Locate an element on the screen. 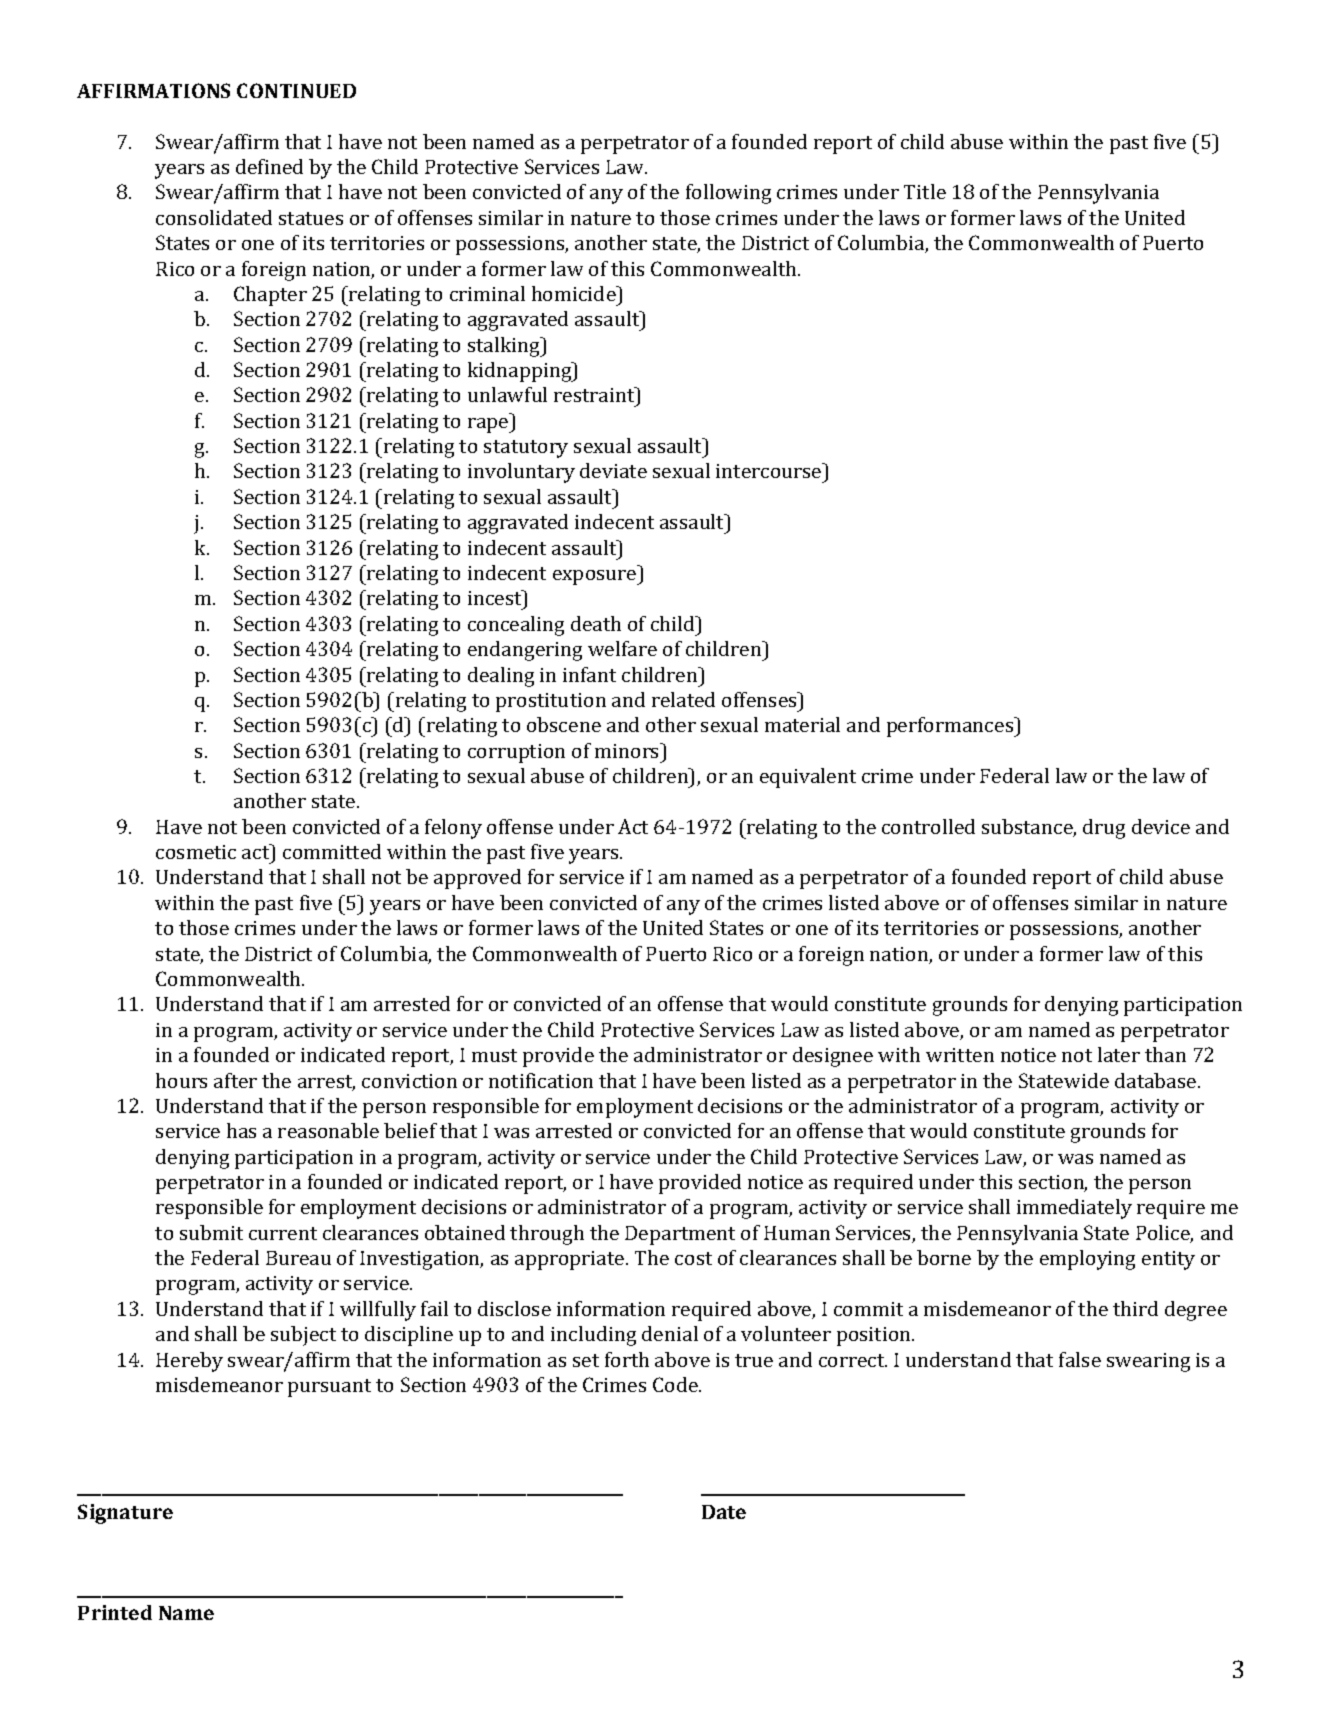 Image resolution: width=1324 pixels, height=1714 pixels. submit is located at coordinates (211, 1232).
